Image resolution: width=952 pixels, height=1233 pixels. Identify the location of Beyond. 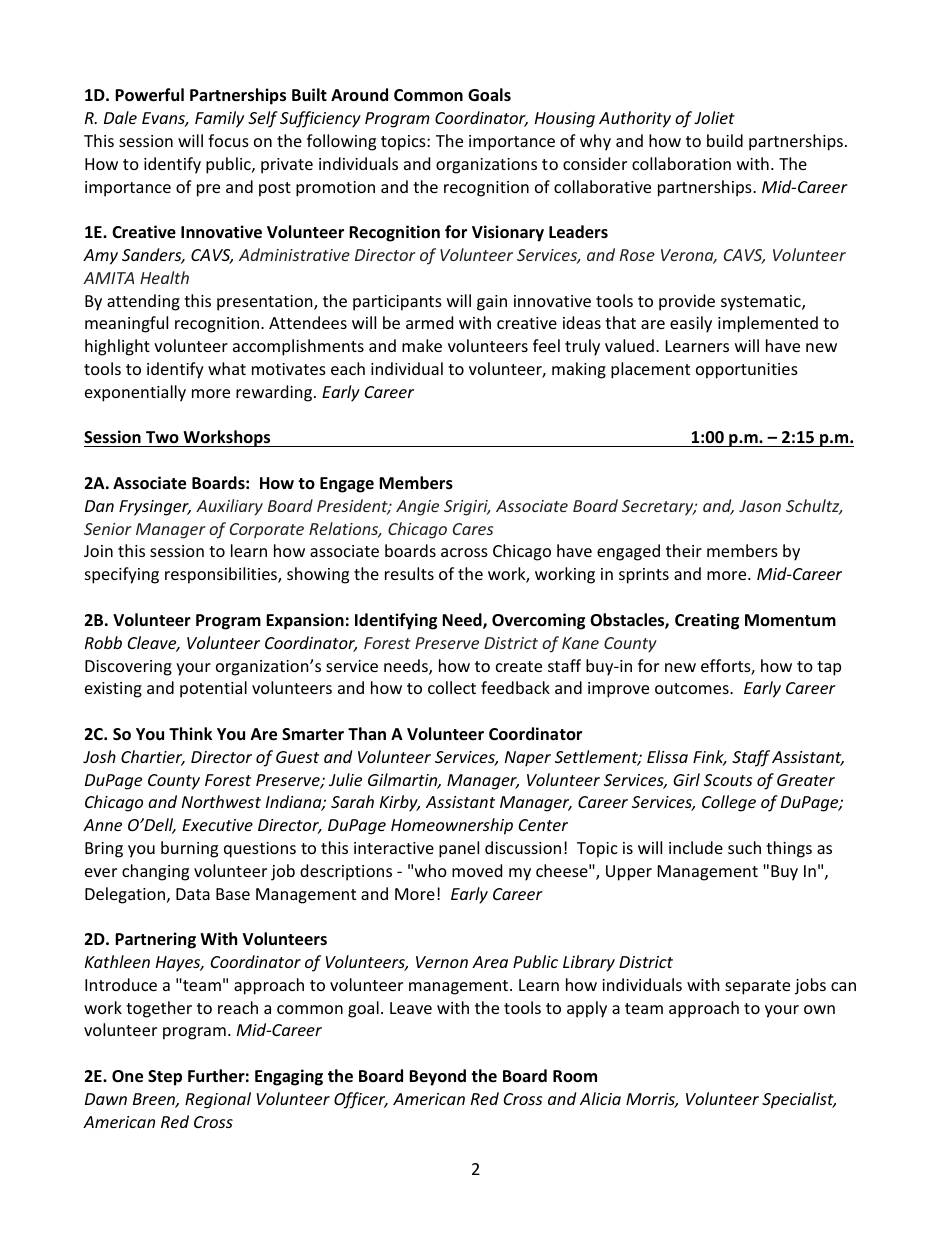
(437, 1077).
